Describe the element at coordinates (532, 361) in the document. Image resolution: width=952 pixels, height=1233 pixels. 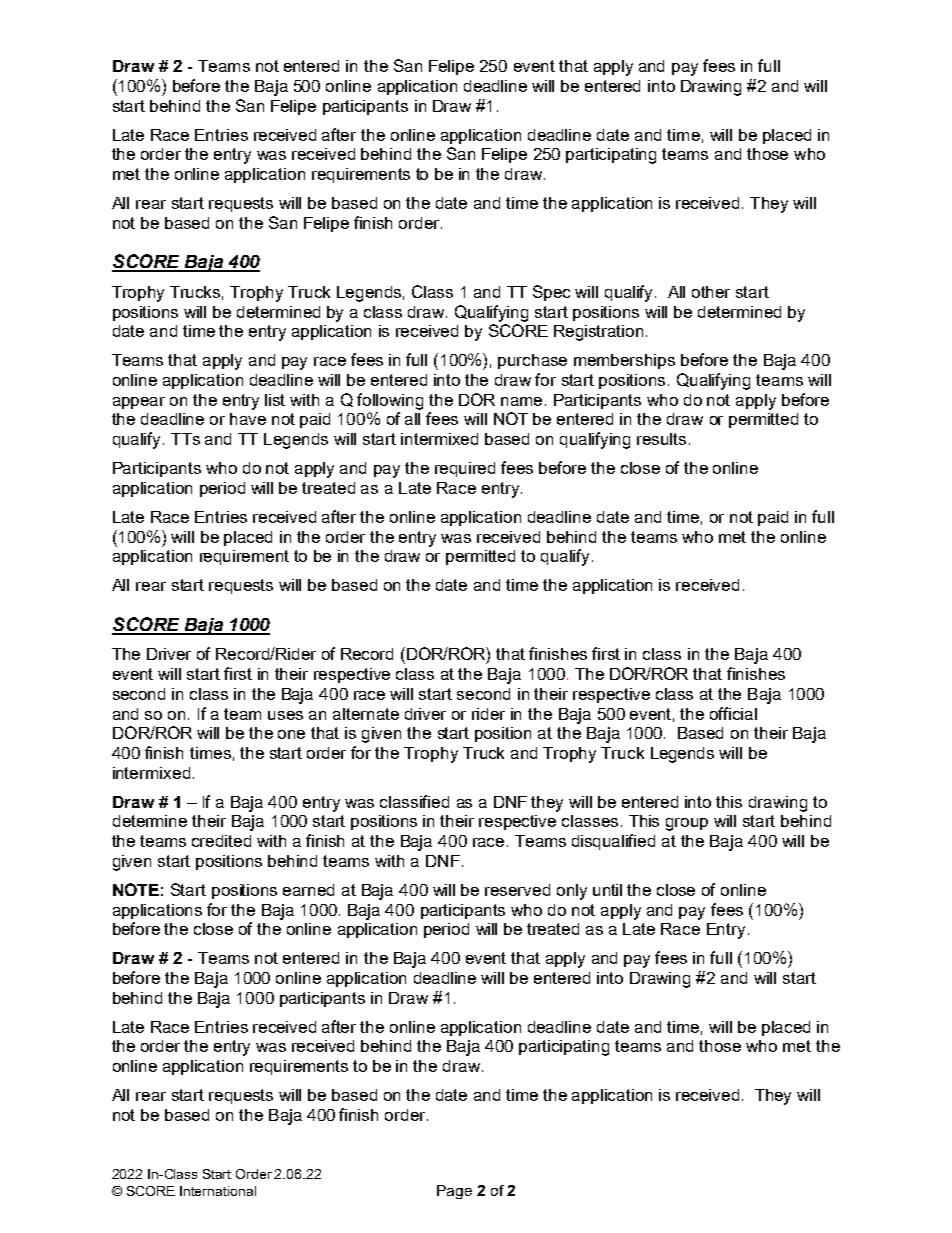
I see `purchase` at that location.
